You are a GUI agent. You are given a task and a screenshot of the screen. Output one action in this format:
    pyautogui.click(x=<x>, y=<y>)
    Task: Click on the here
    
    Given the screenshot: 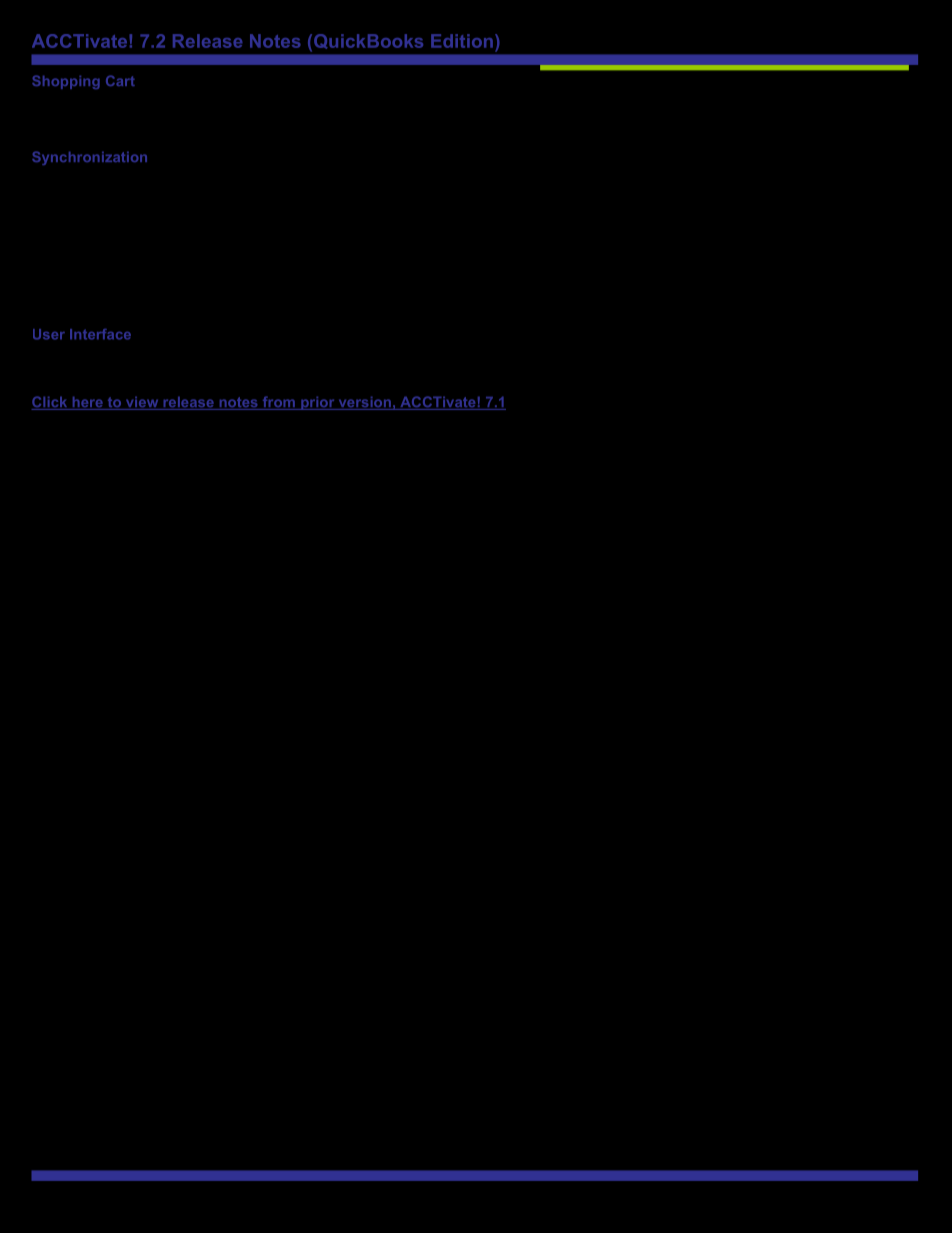 What is the action you would take?
    pyautogui.click(x=87, y=403)
